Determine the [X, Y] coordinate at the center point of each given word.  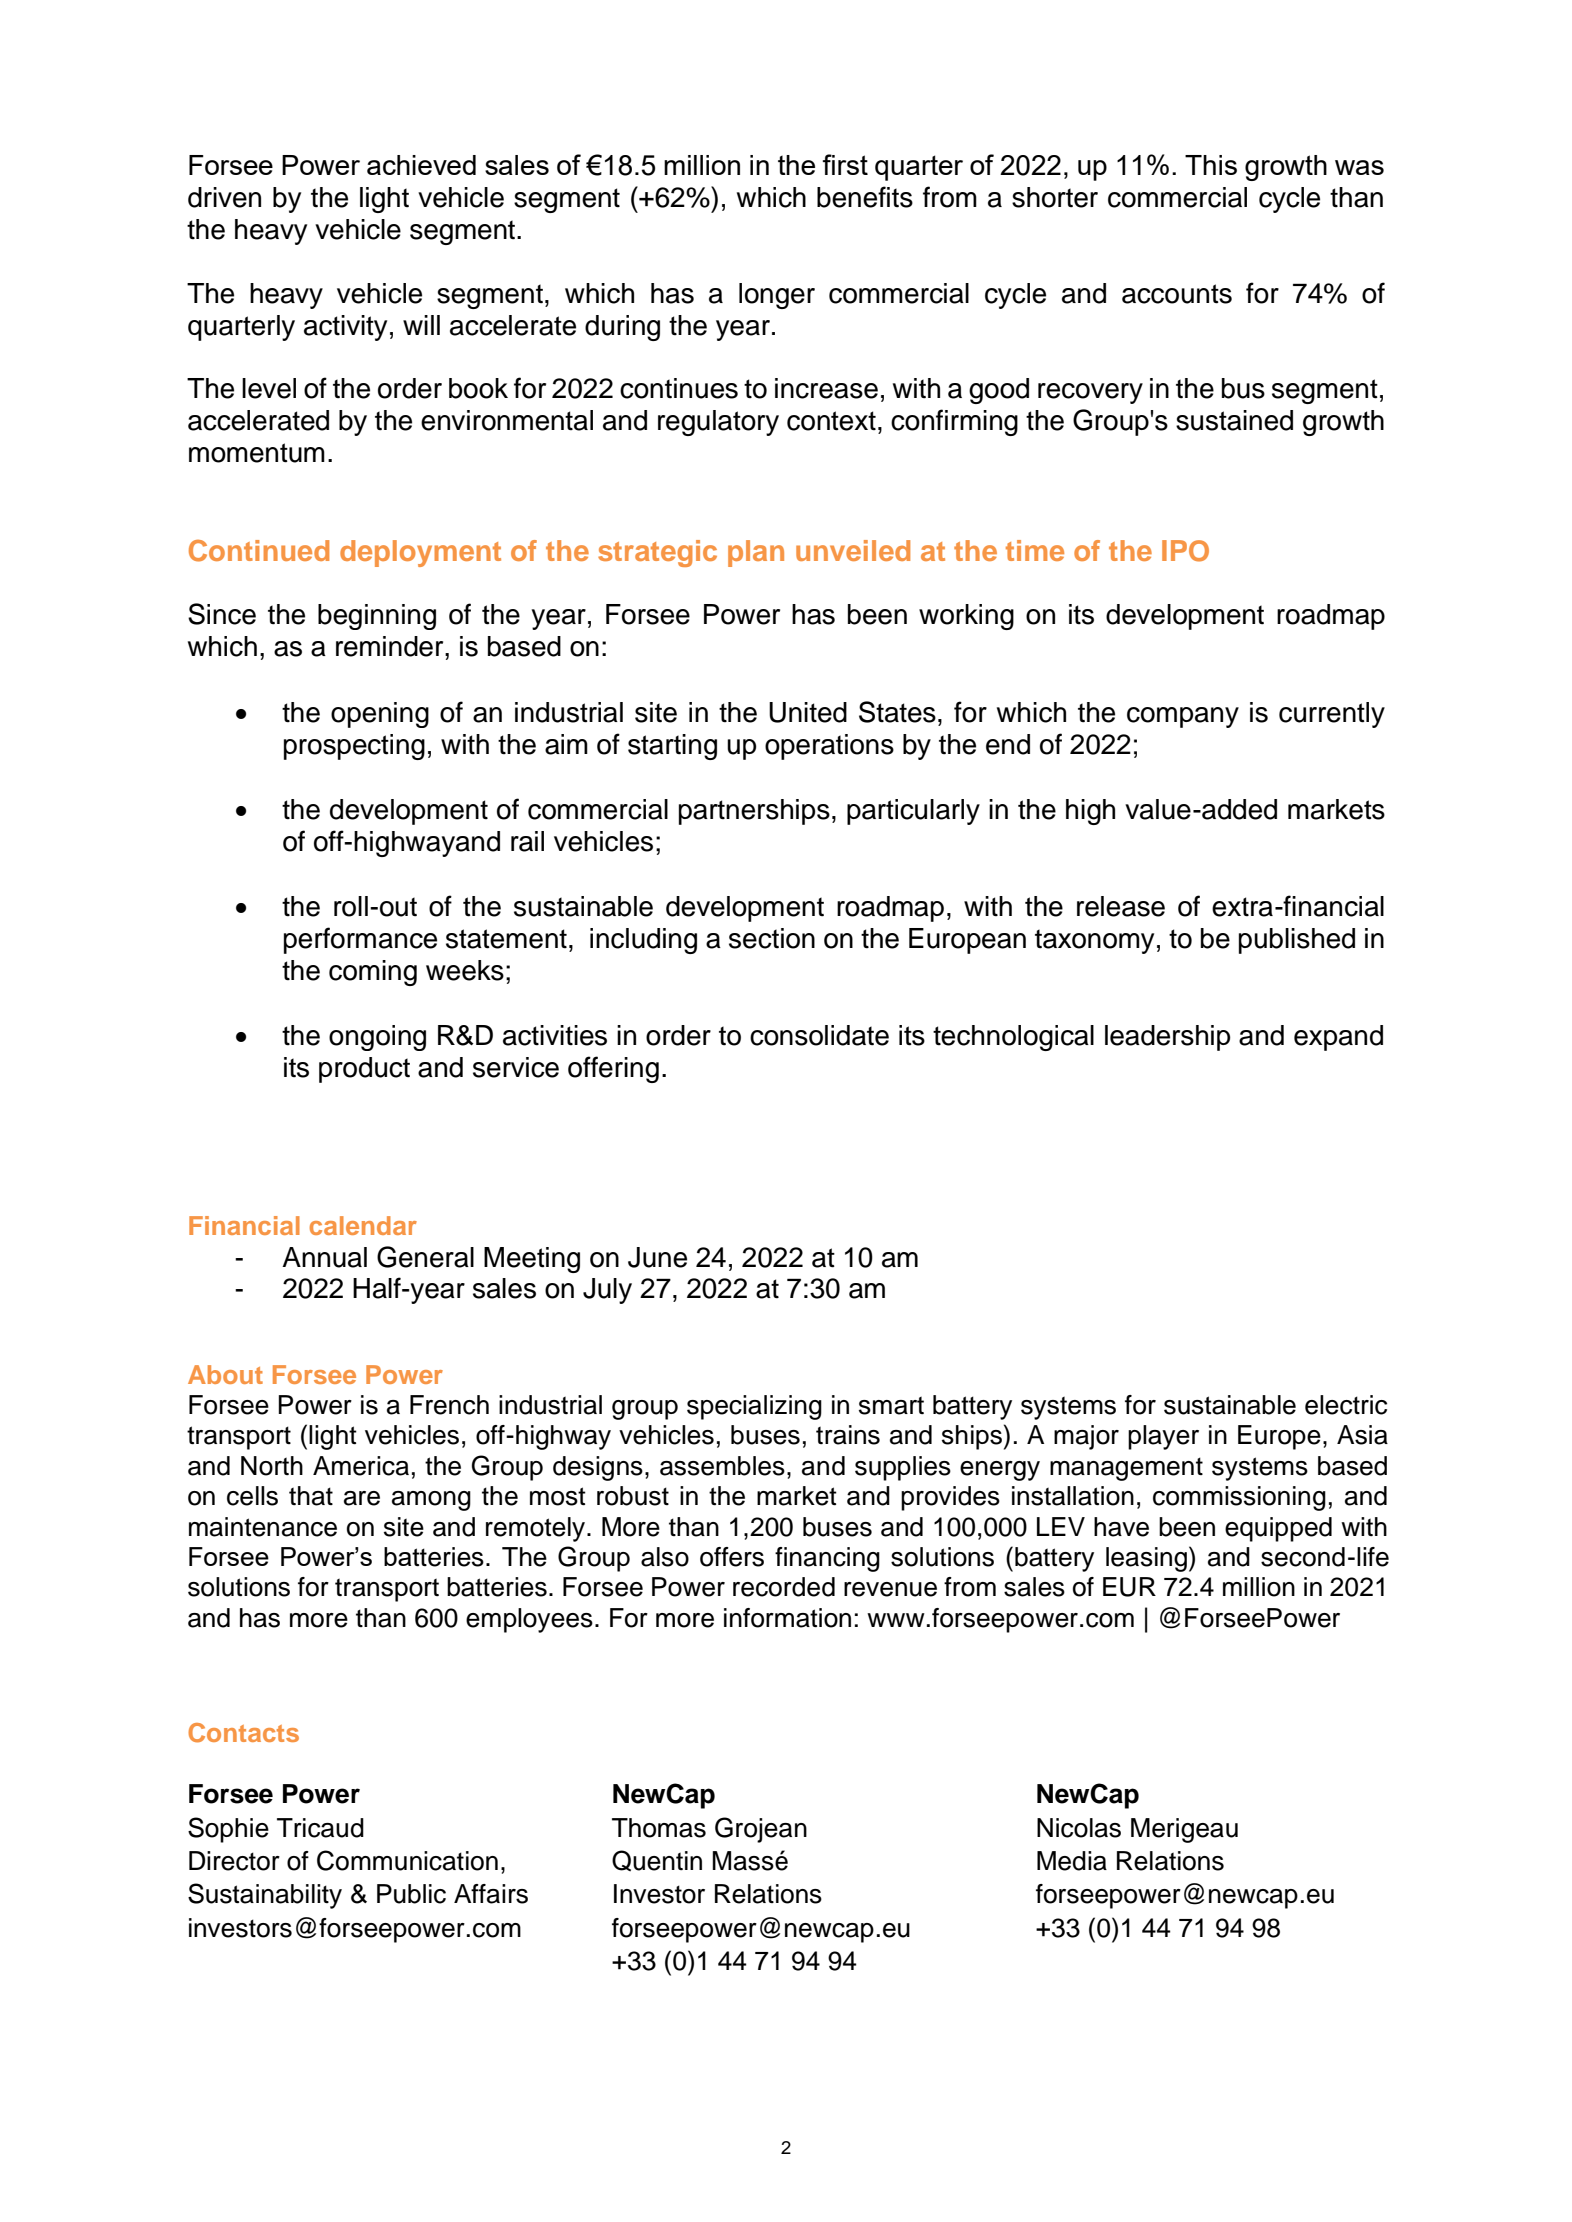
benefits [865, 197]
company [1183, 717]
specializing [754, 1407]
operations [829, 747]
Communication [407, 1860]
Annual [324, 1257]
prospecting [354, 747]
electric [1346, 1405]
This [1211, 165]
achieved [421, 165]
